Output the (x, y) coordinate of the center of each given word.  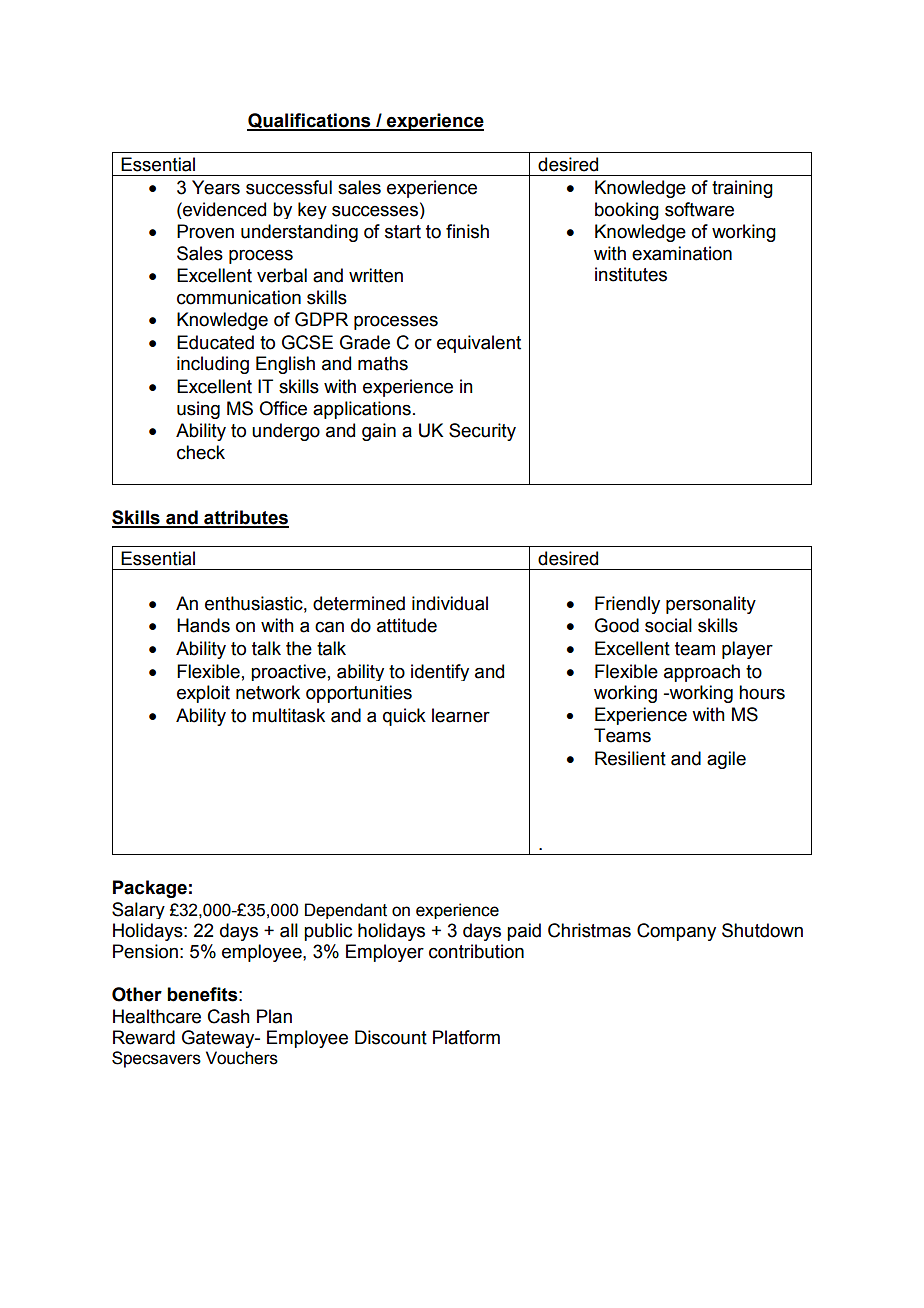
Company (676, 932)
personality (711, 605)
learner (461, 715)
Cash (229, 1016)
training (742, 189)
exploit (203, 694)
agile (726, 760)
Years (216, 187)
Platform (466, 1037)
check (201, 452)
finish (467, 231)
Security (482, 432)
